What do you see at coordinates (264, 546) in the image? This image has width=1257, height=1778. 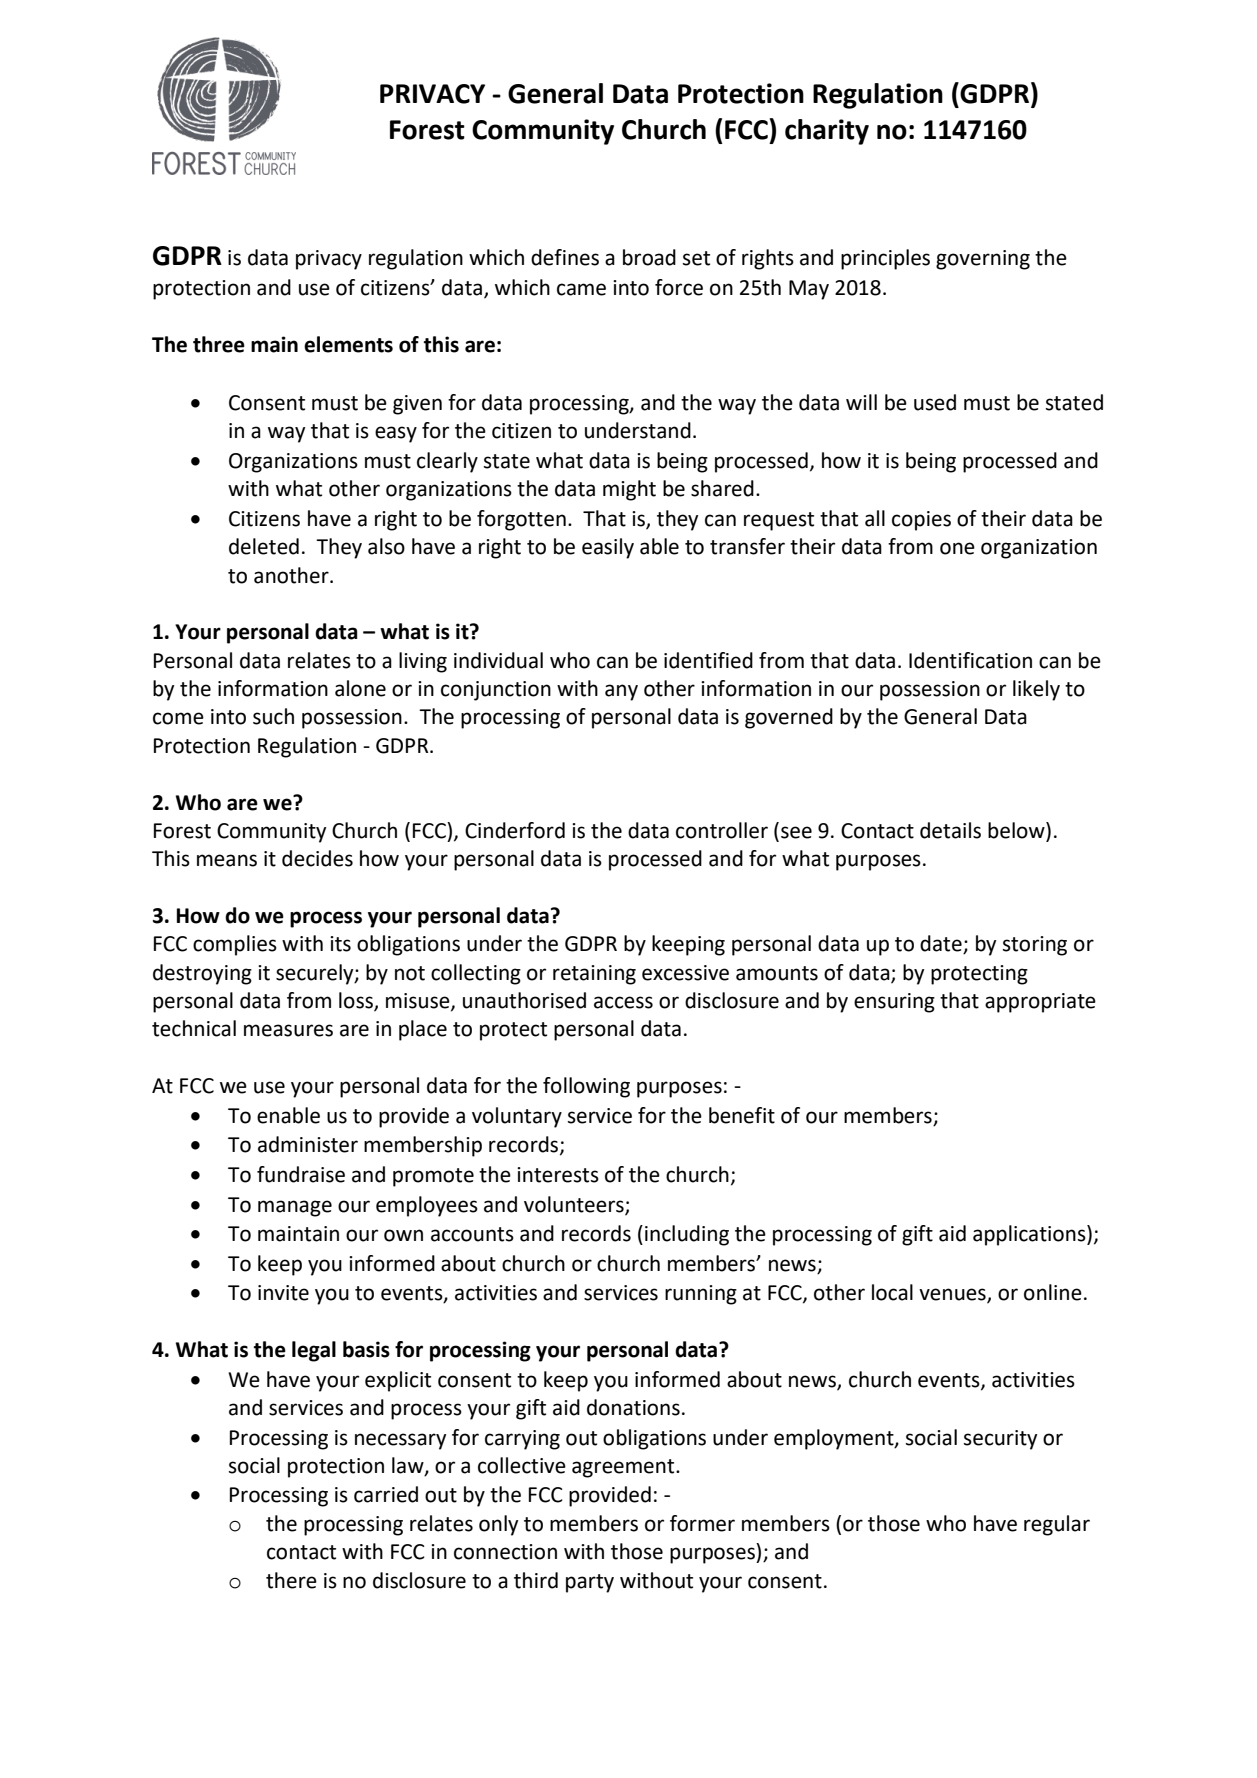 I see `deleted` at bounding box center [264, 546].
